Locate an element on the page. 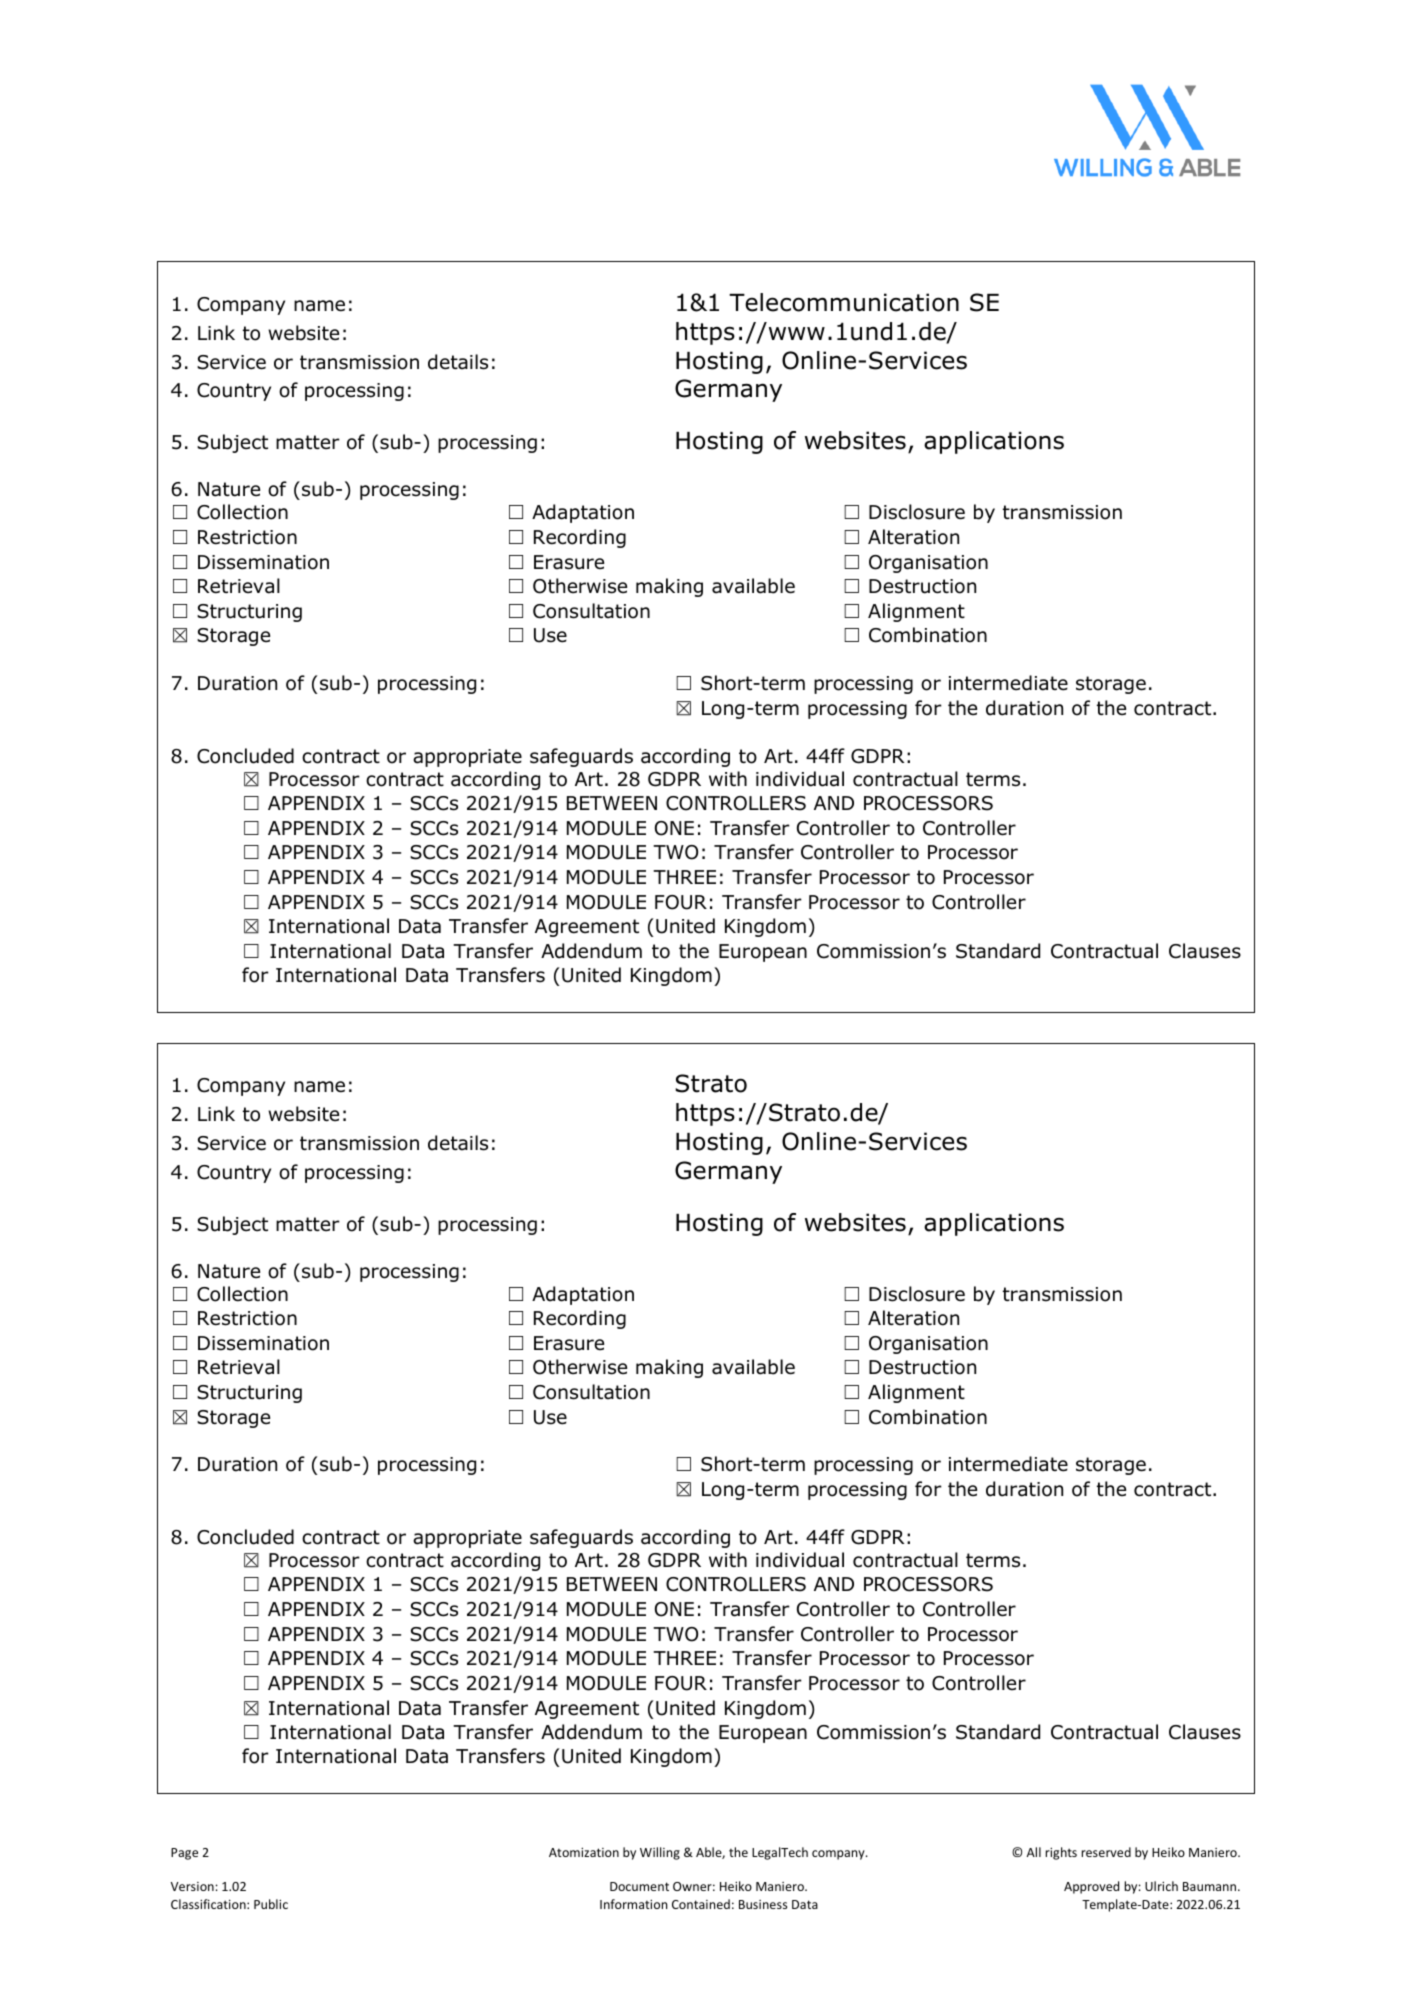  Page is located at coordinates (184, 1854).
